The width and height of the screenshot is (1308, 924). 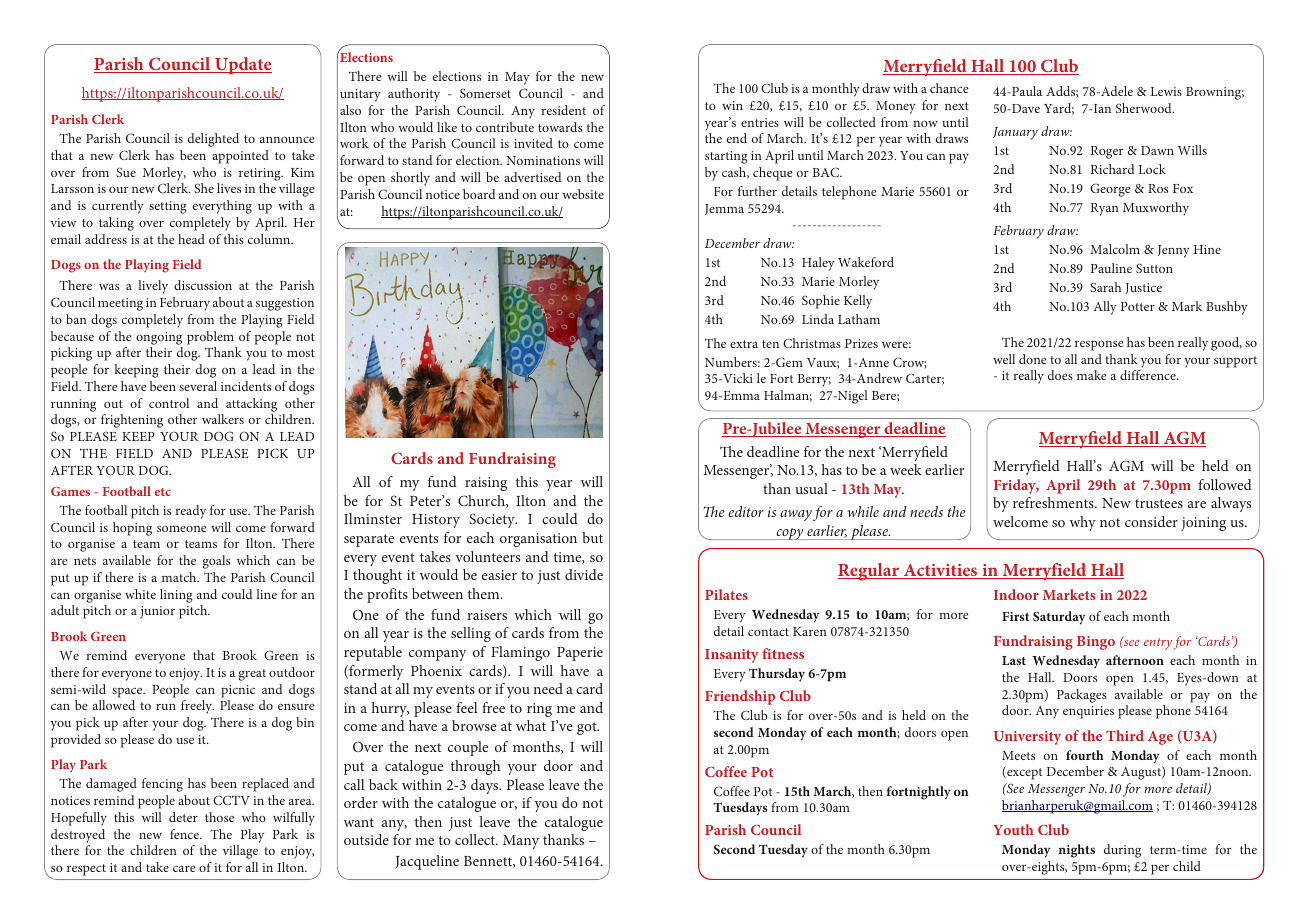 What do you see at coordinates (732, 105) in the screenshot?
I see `win` at bounding box center [732, 105].
